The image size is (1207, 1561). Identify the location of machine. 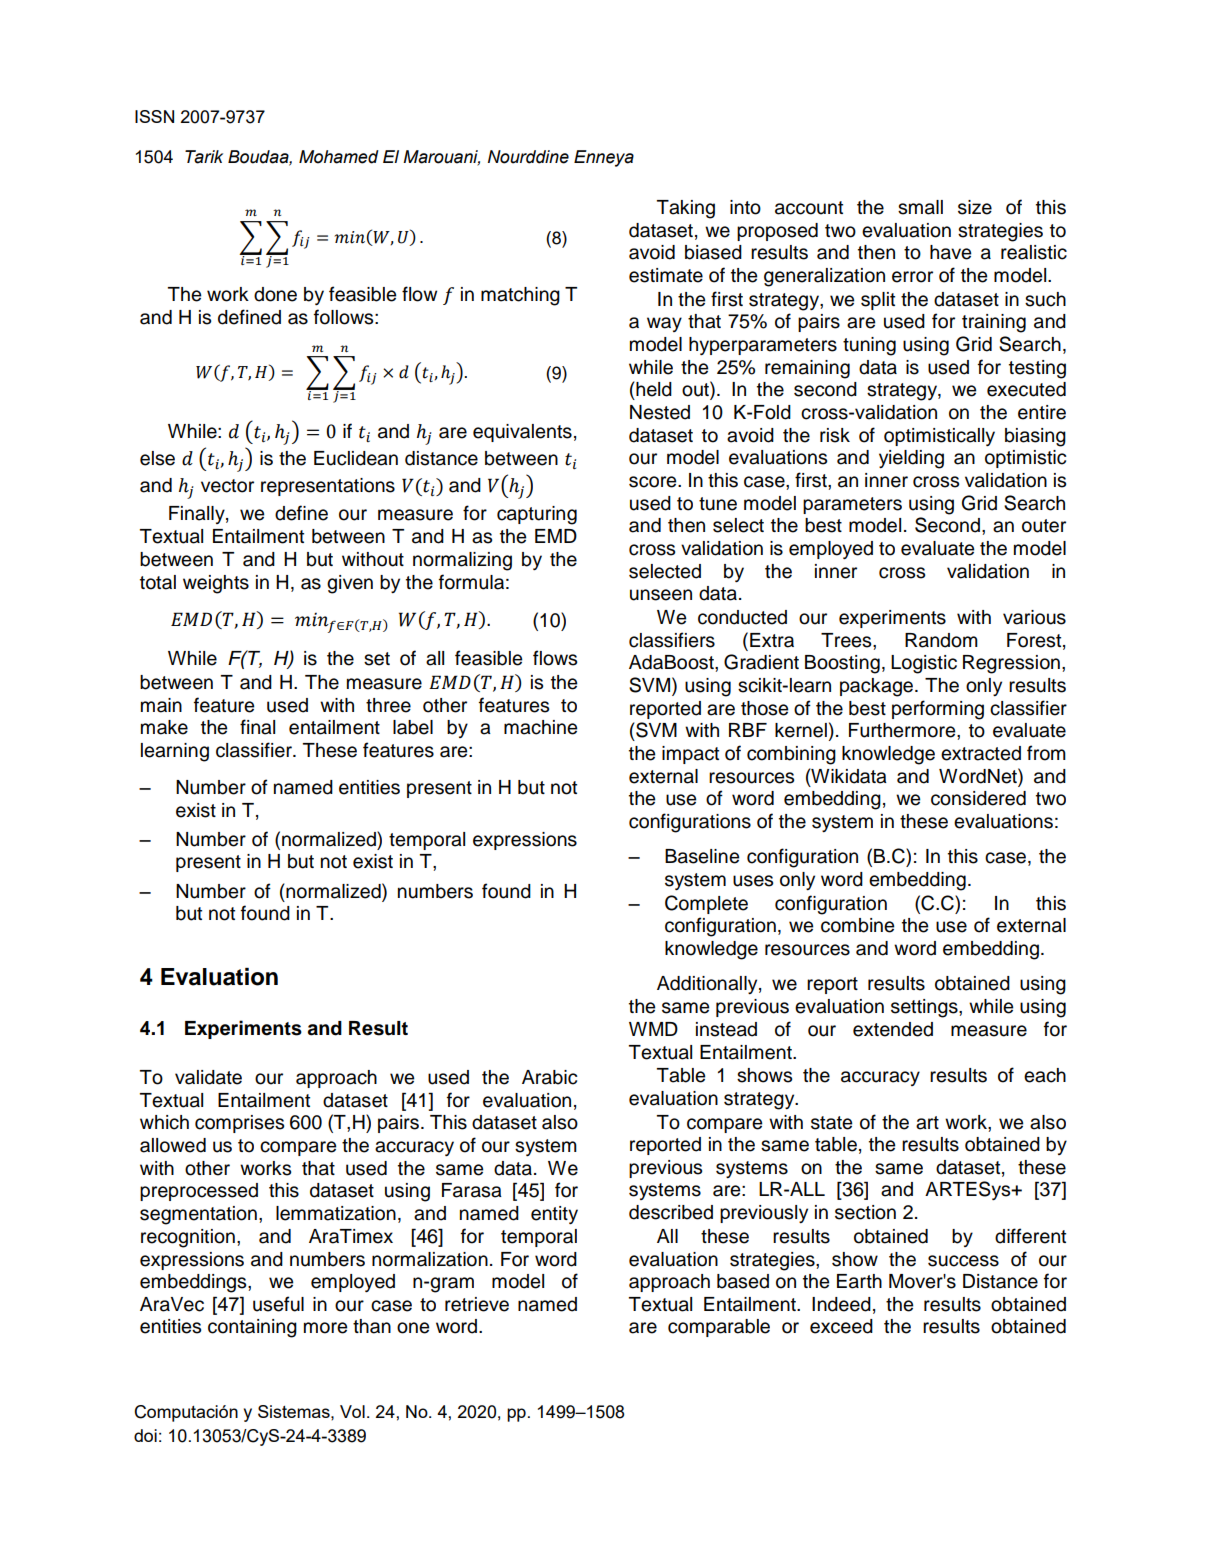
(540, 727).
